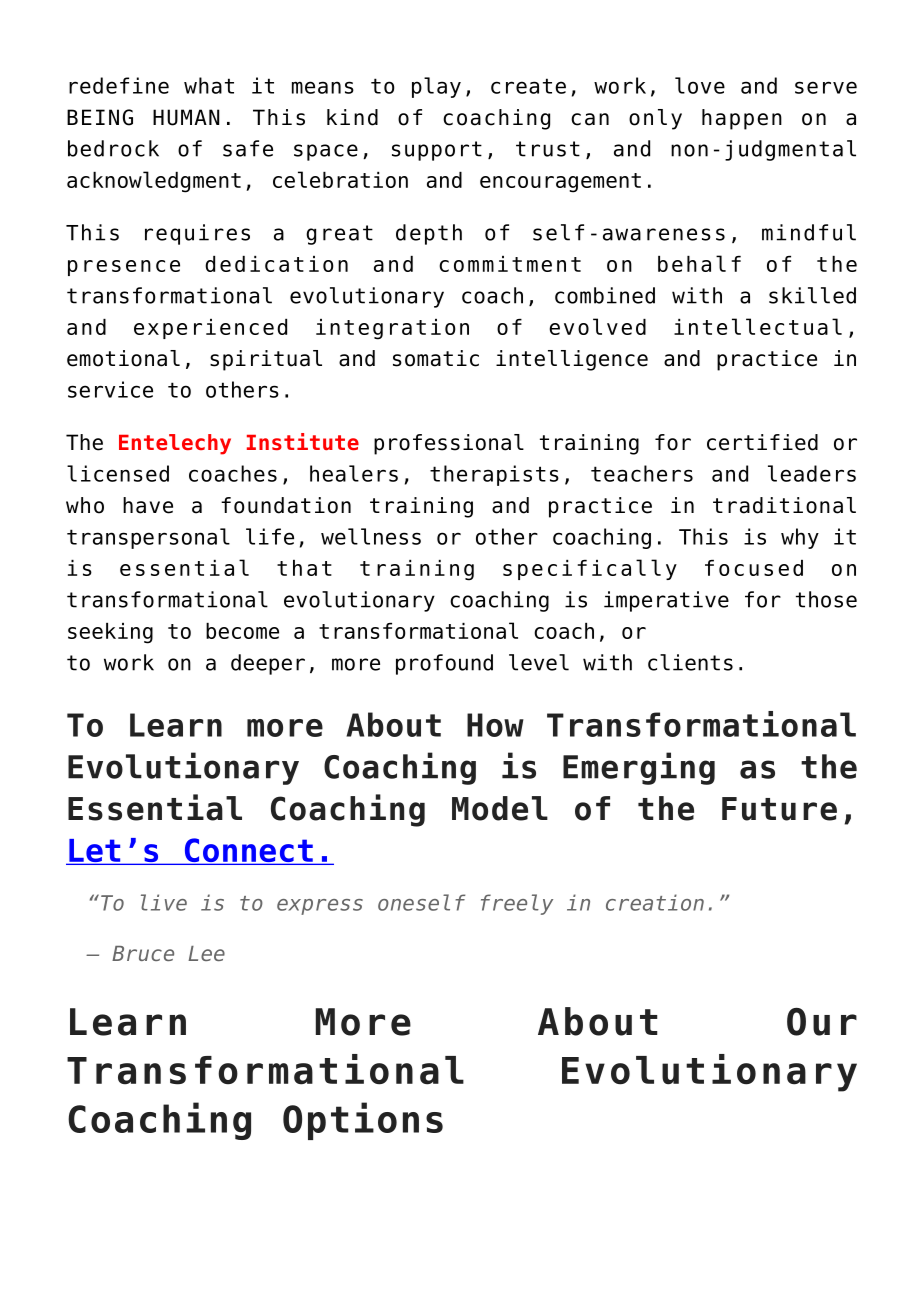 This screenshot has width=924, height=1308. I want to click on play, so click(436, 87).
